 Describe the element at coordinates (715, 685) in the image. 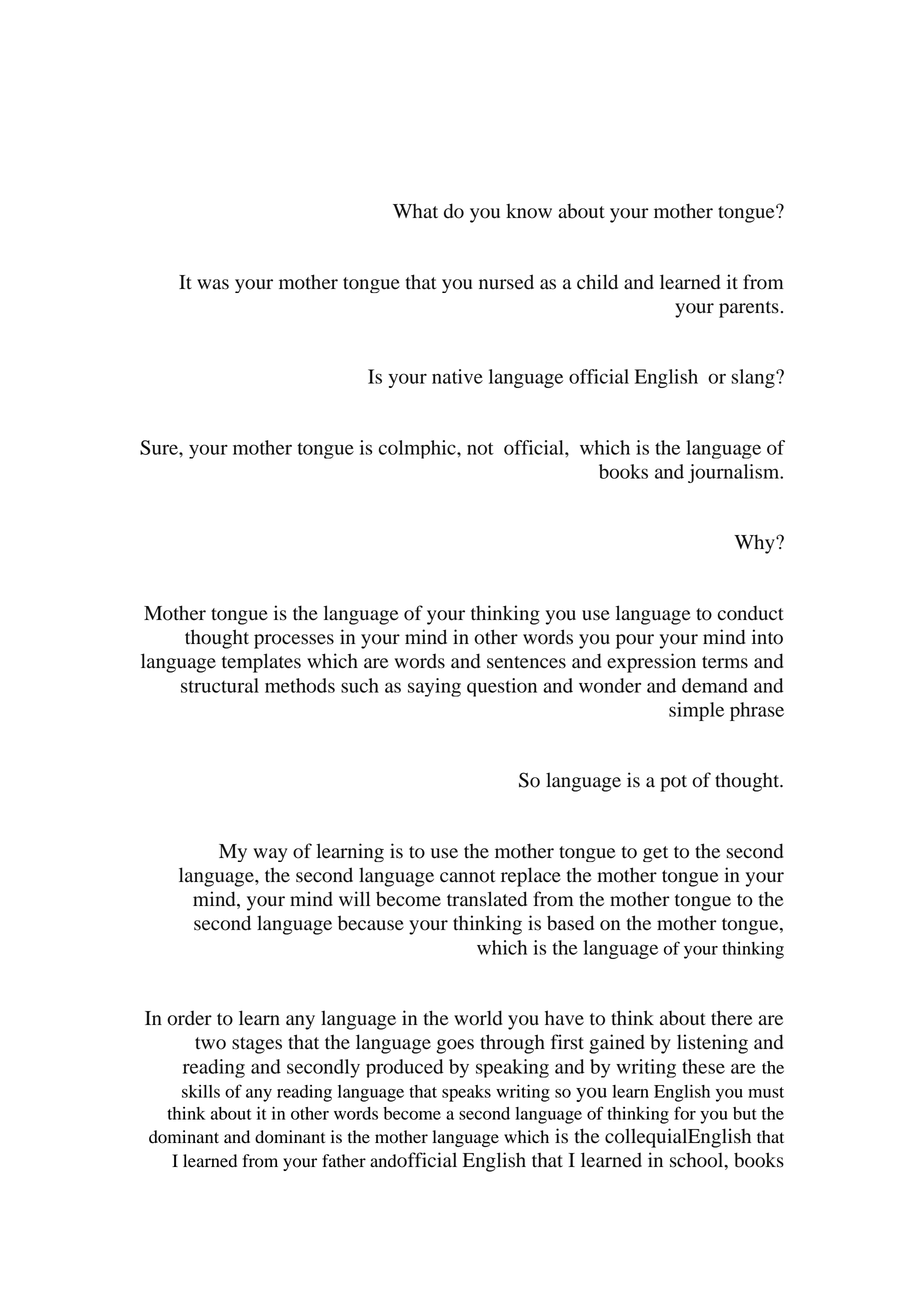

I see `demand` at that location.
